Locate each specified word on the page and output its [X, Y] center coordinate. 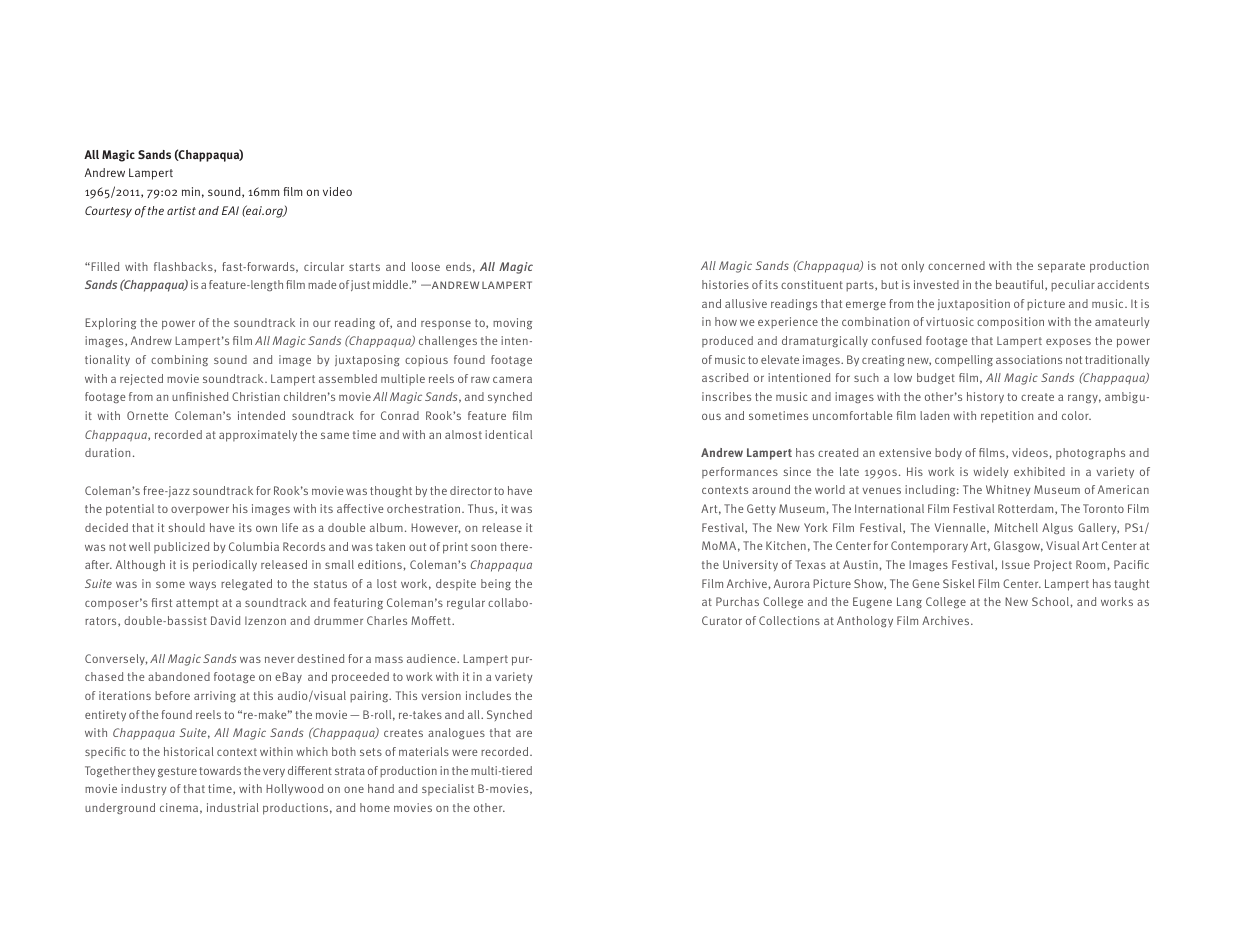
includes [488, 695]
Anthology [865, 622]
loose [426, 266]
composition [1010, 323]
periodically [225, 566]
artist [181, 210]
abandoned [179, 676]
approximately [258, 436]
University [750, 565]
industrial [233, 807]
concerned [956, 265]
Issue [1016, 564]
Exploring [110, 324]
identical [508, 434]
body [948, 453]
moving [512, 323]
